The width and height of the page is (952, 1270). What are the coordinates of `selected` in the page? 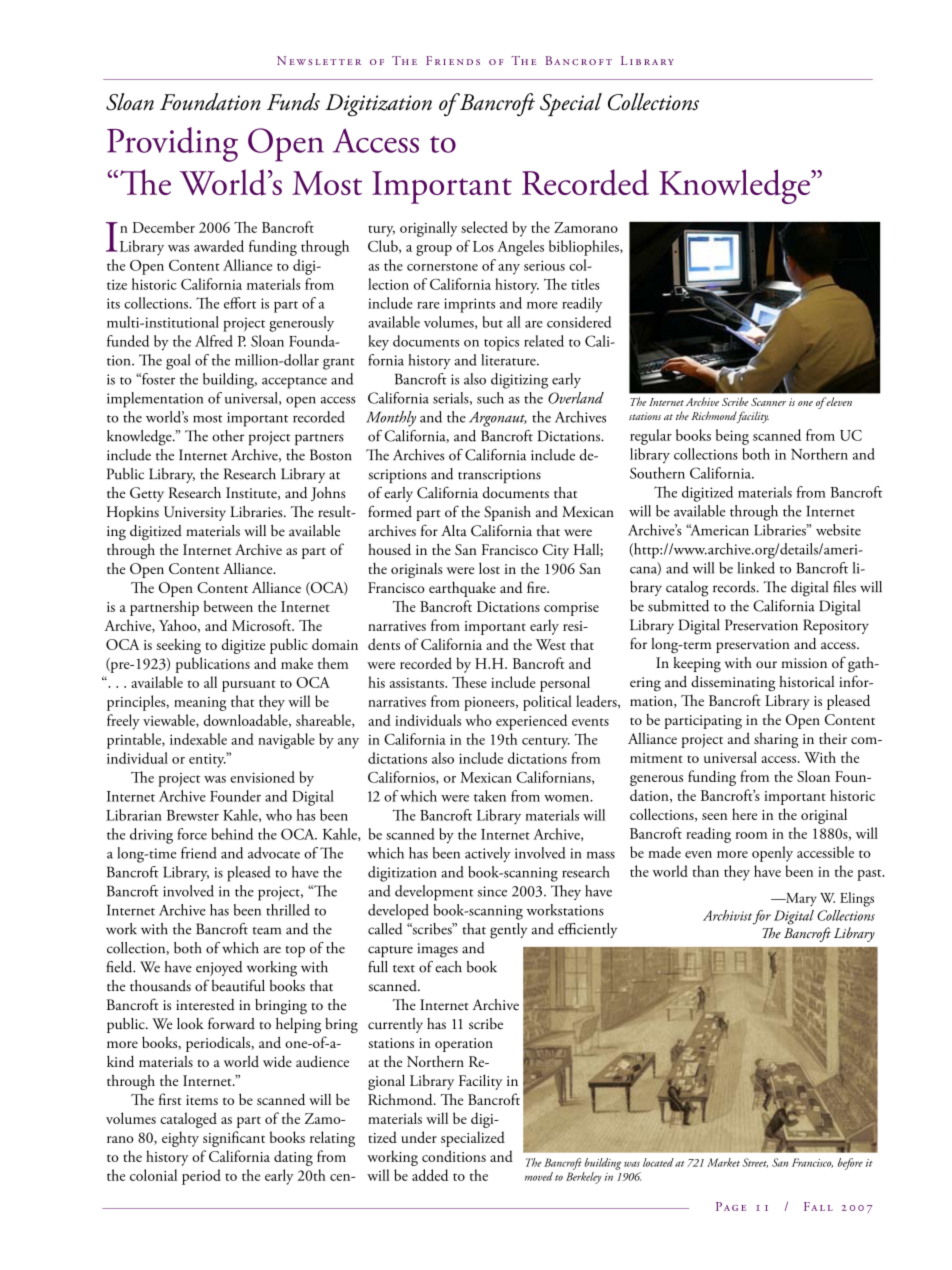 It's located at (484, 227).
